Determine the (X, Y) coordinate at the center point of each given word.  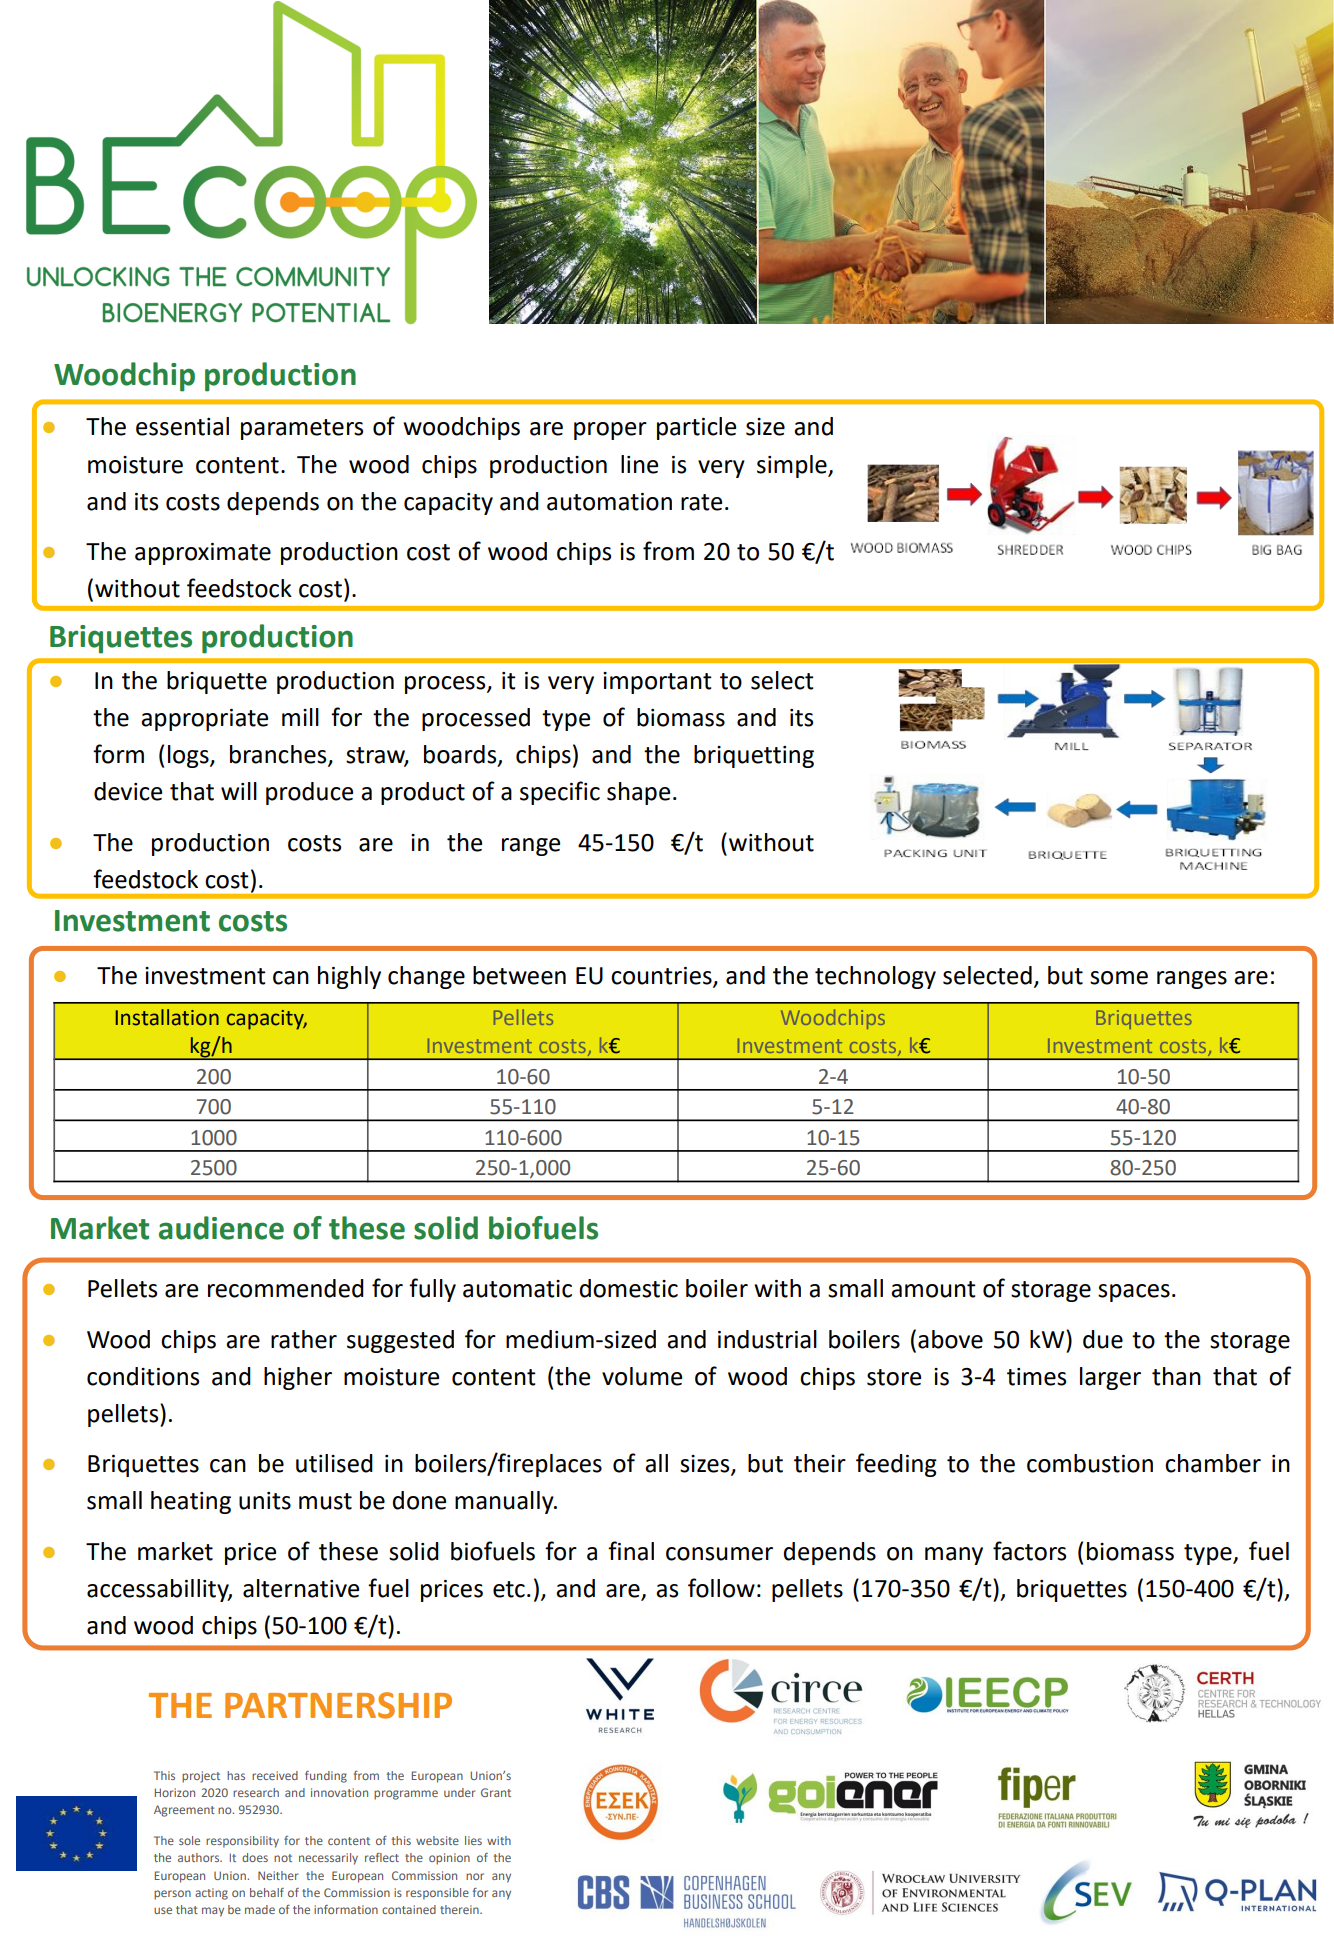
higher (298, 1378)
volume (642, 1376)
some (1119, 978)
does (255, 1857)
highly (349, 977)
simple (793, 466)
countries (662, 977)
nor (475, 1876)
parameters (302, 429)
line (639, 464)
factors (1029, 1551)
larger (1110, 1378)
